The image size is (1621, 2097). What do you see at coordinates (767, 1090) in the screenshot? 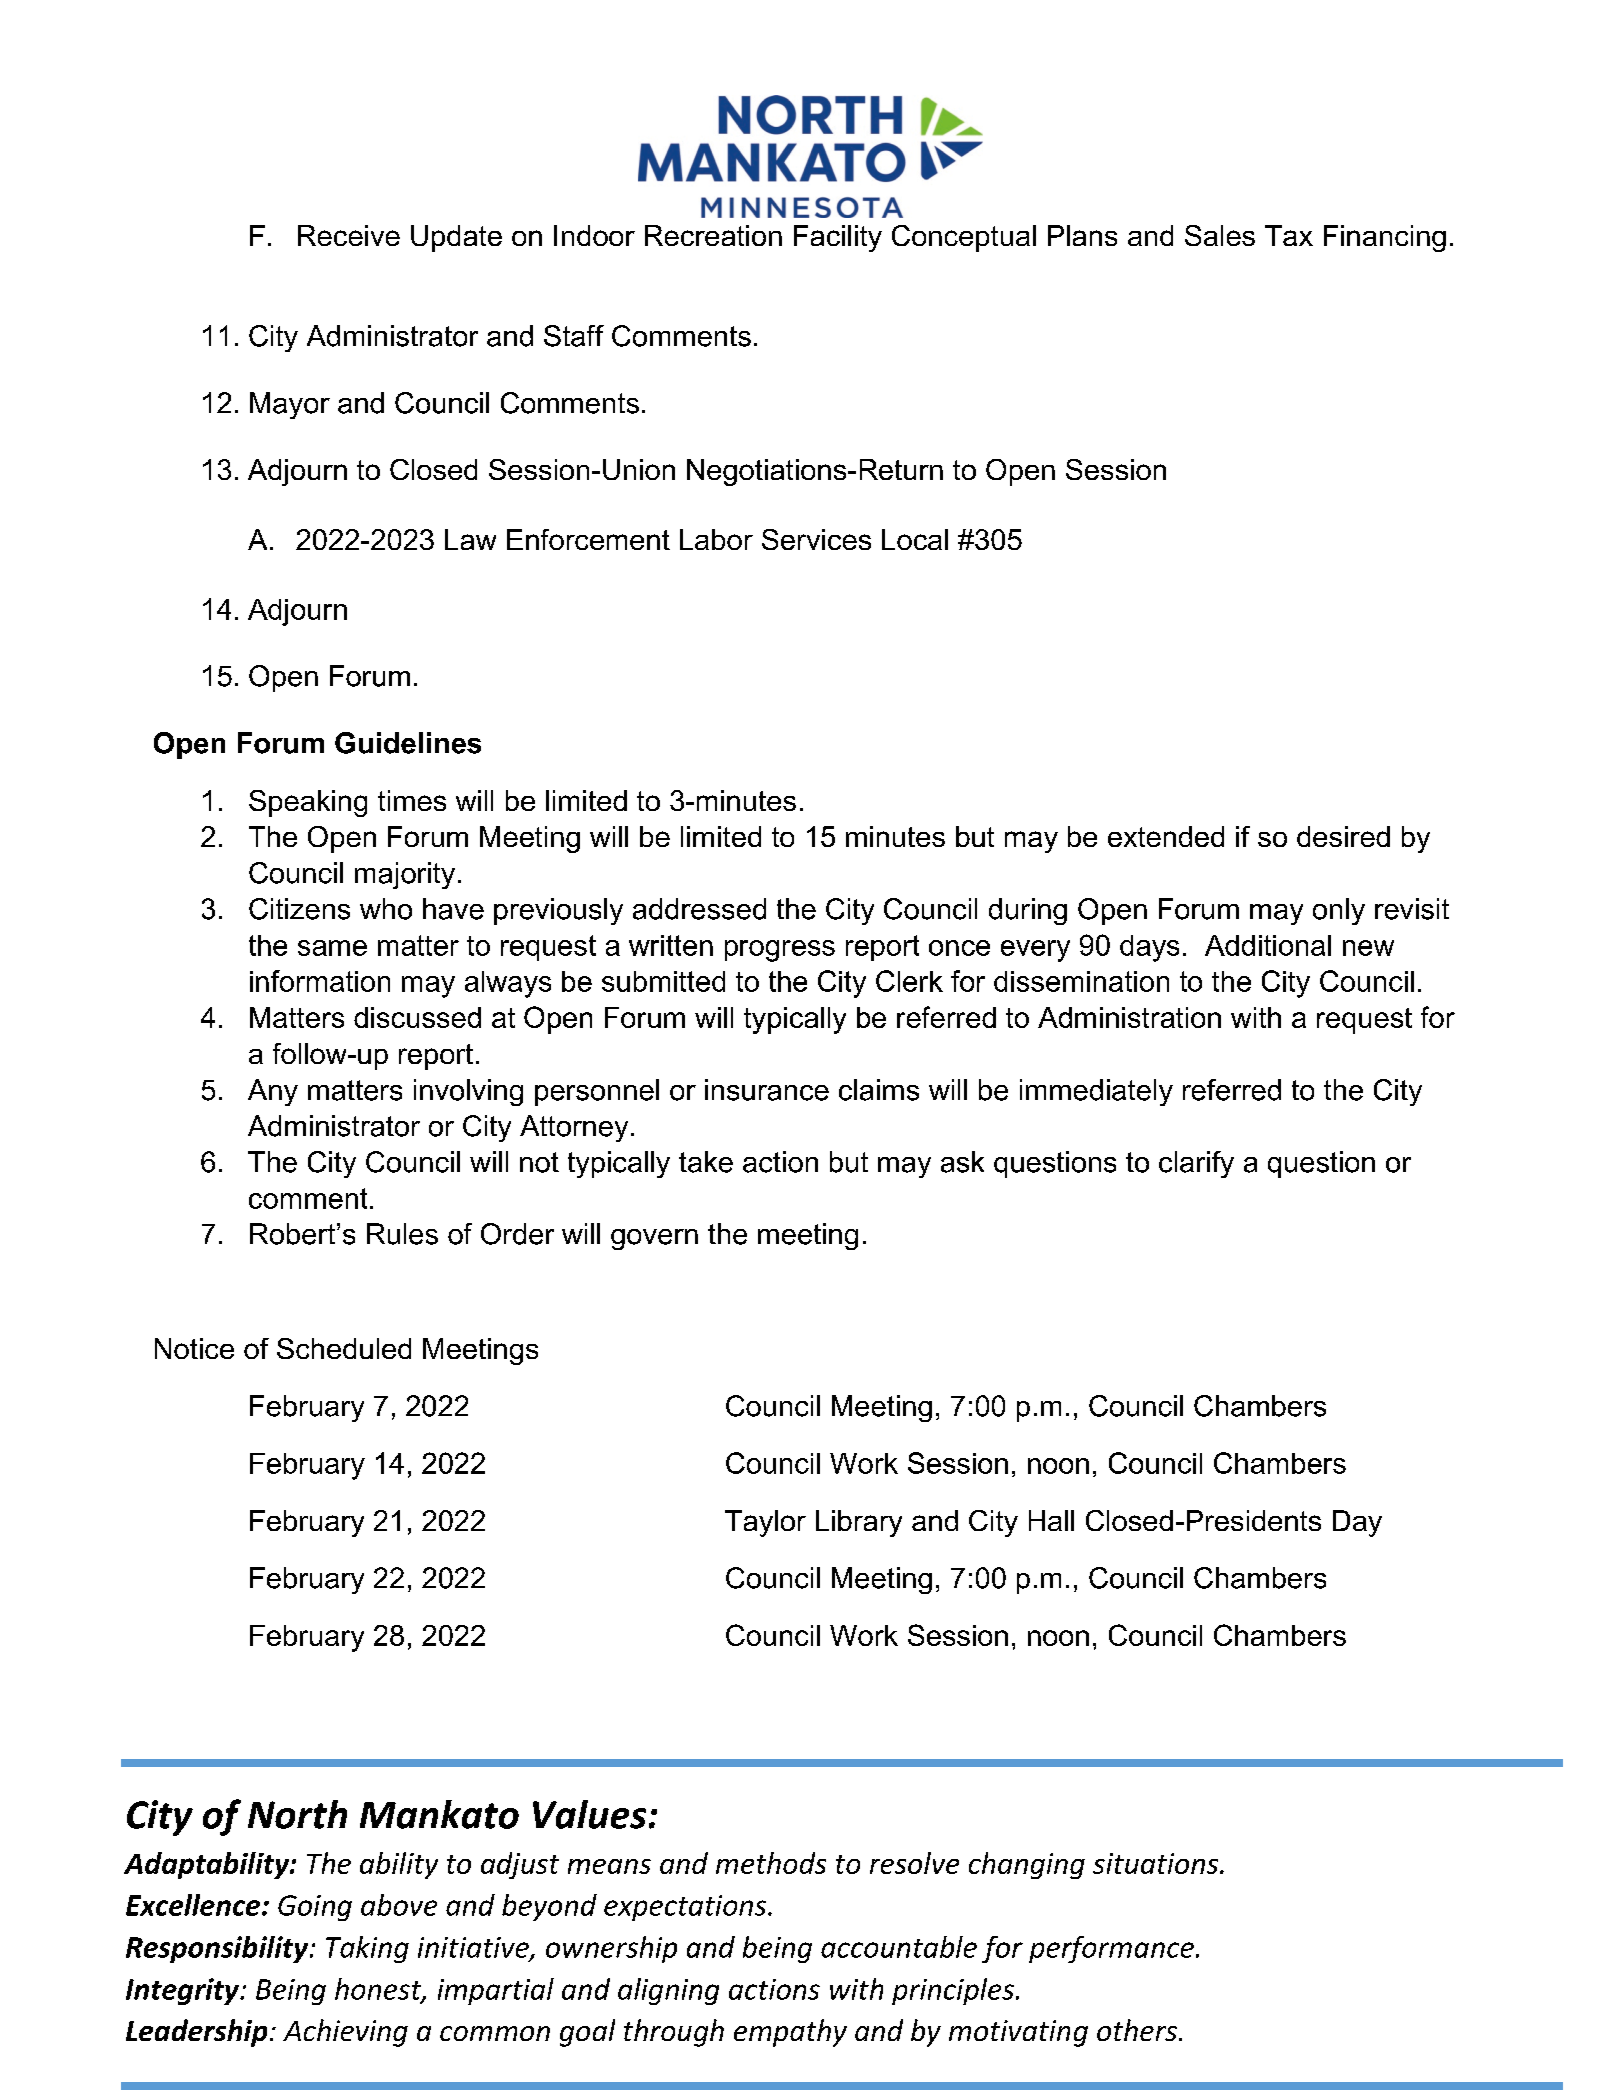
I see `insurance` at bounding box center [767, 1090].
